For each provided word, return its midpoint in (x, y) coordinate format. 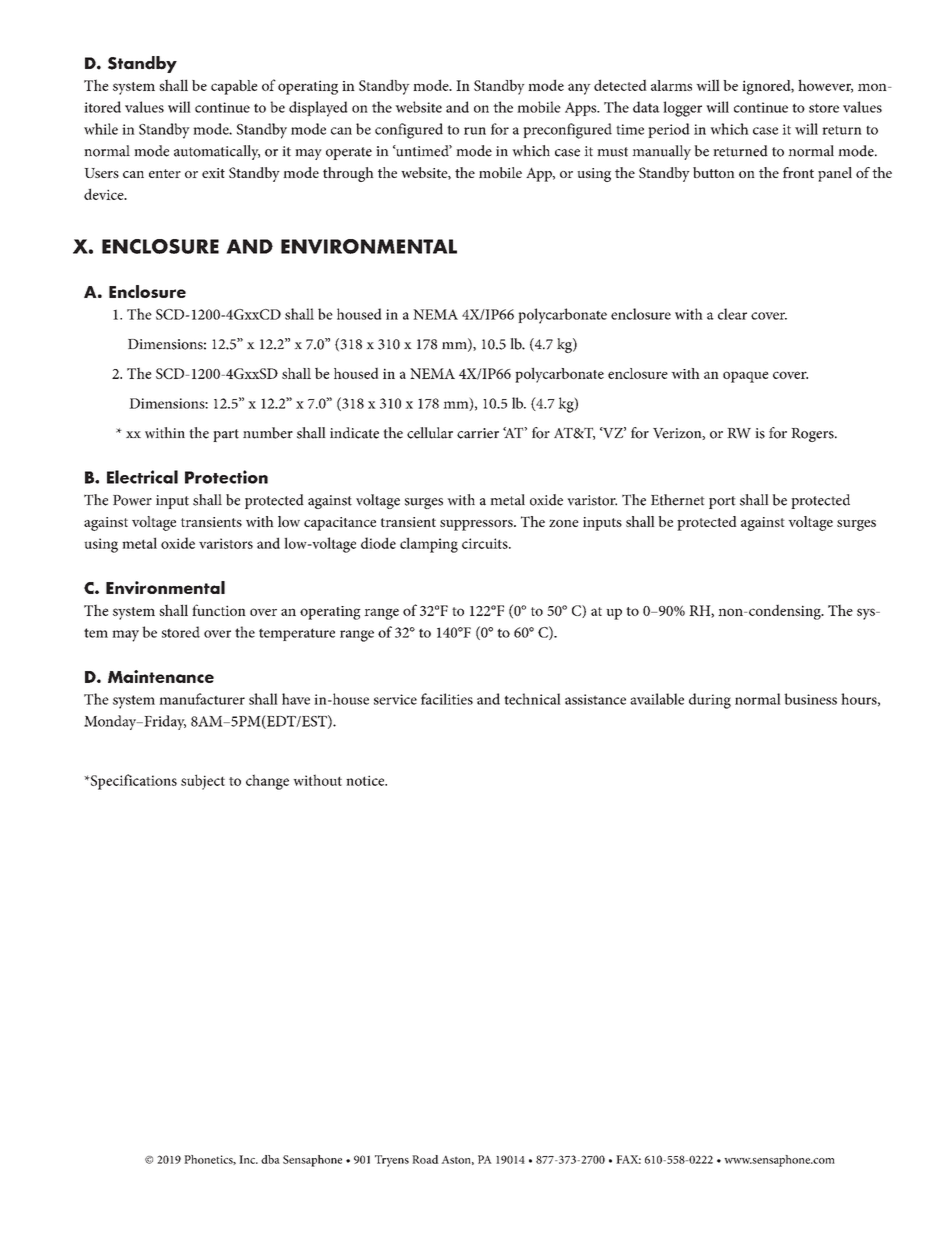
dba (270, 1159)
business (810, 699)
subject (203, 782)
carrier (478, 433)
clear (732, 314)
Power (132, 500)
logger (682, 109)
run (475, 131)
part (226, 435)
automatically (217, 152)
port (722, 502)
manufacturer (202, 699)
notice (366, 780)
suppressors (477, 525)
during (710, 701)
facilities (447, 699)
